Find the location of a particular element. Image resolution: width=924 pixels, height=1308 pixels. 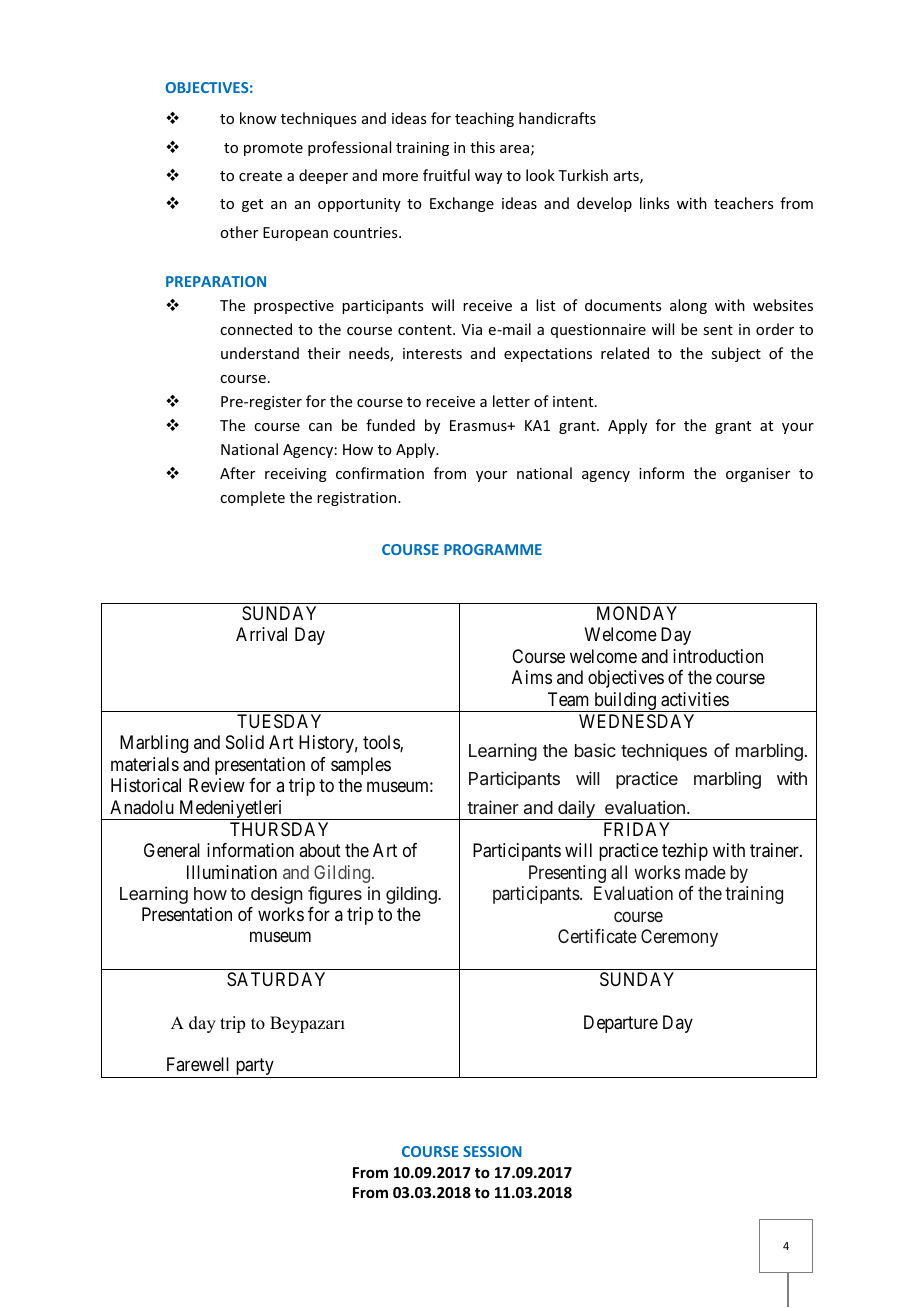

introduction is located at coordinates (718, 656).
